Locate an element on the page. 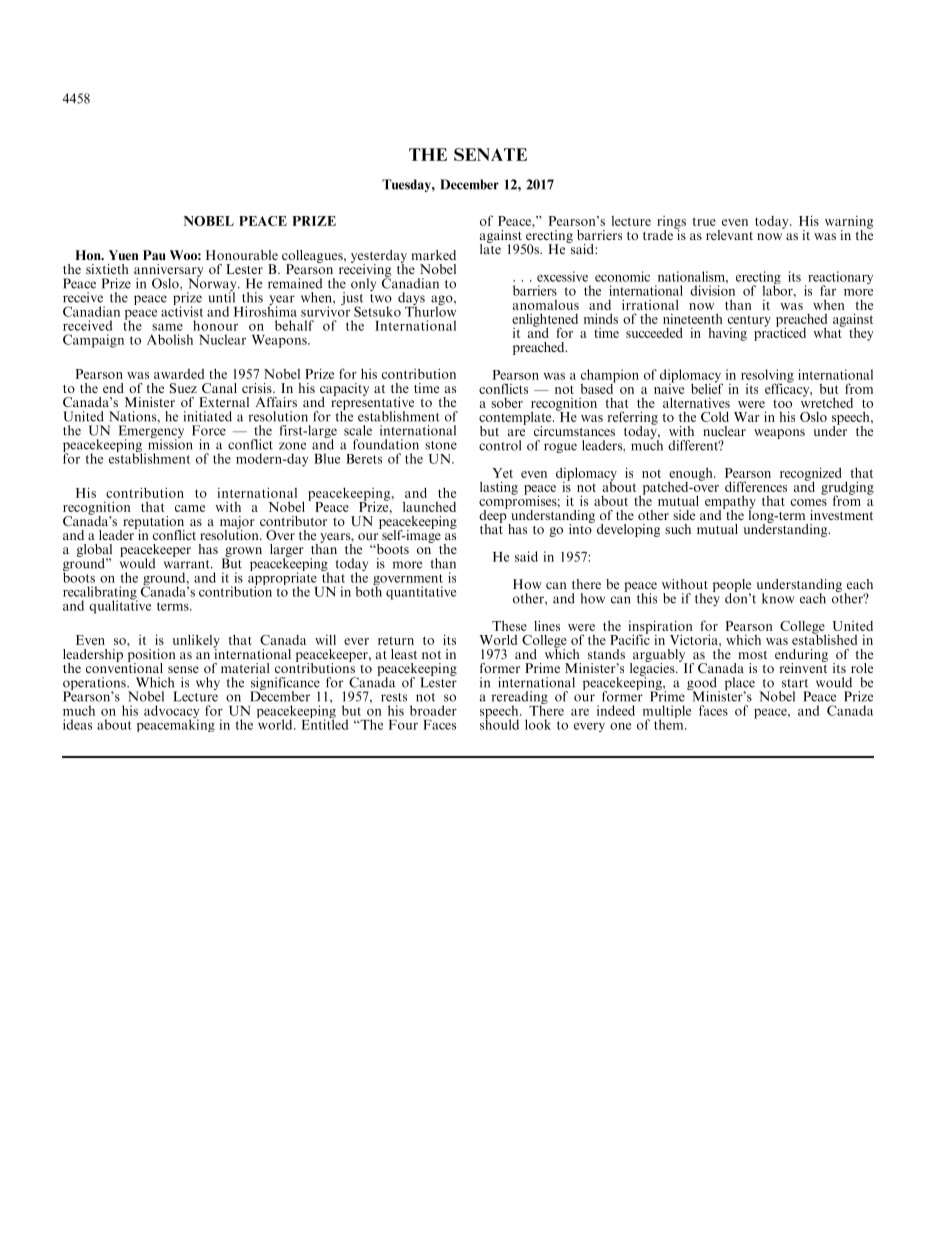  empathy is located at coordinates (730, 503).
